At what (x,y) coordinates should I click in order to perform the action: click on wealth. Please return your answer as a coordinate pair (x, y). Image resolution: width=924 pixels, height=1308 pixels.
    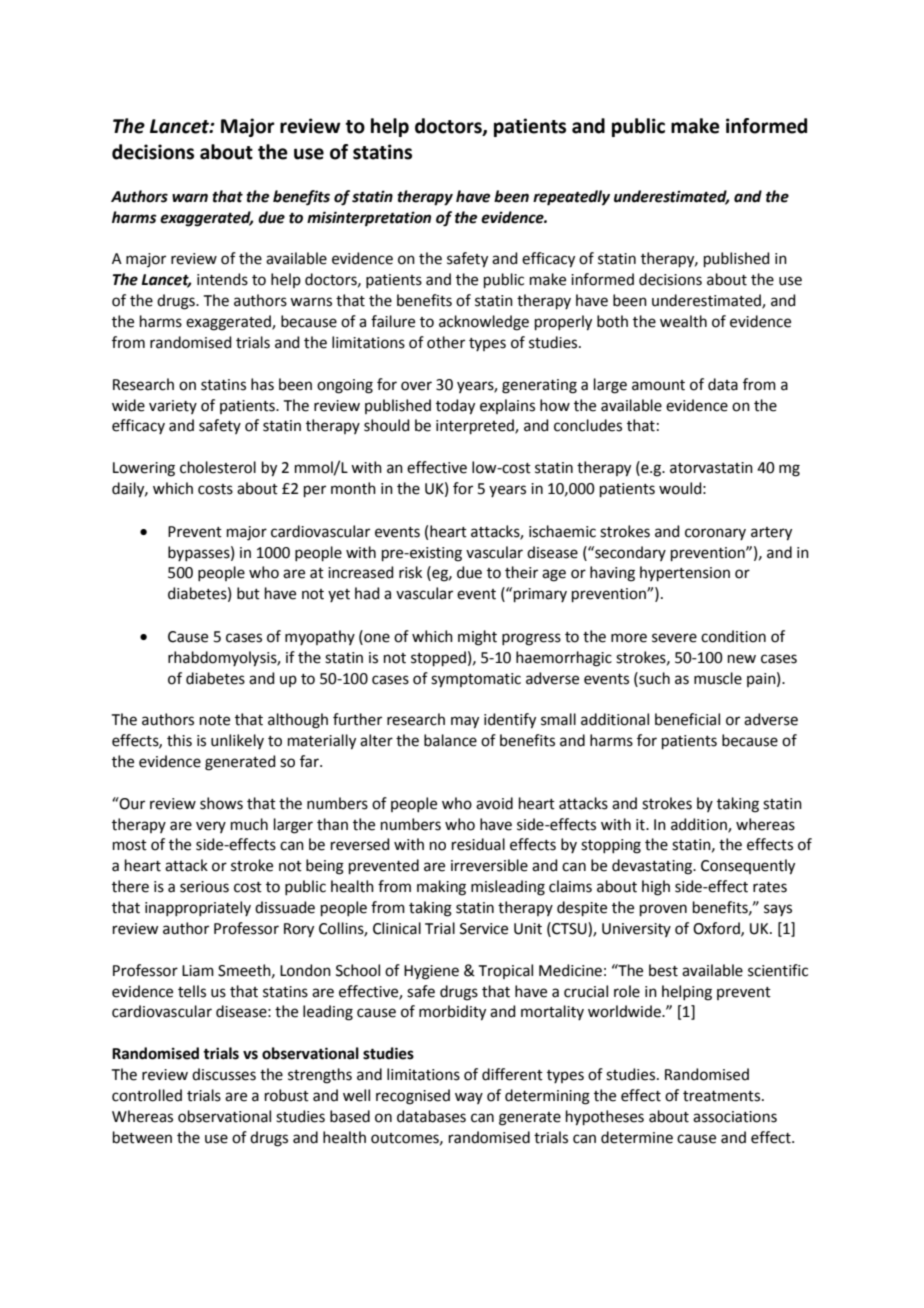
    Looking at the image, I should click on (683, 321).
